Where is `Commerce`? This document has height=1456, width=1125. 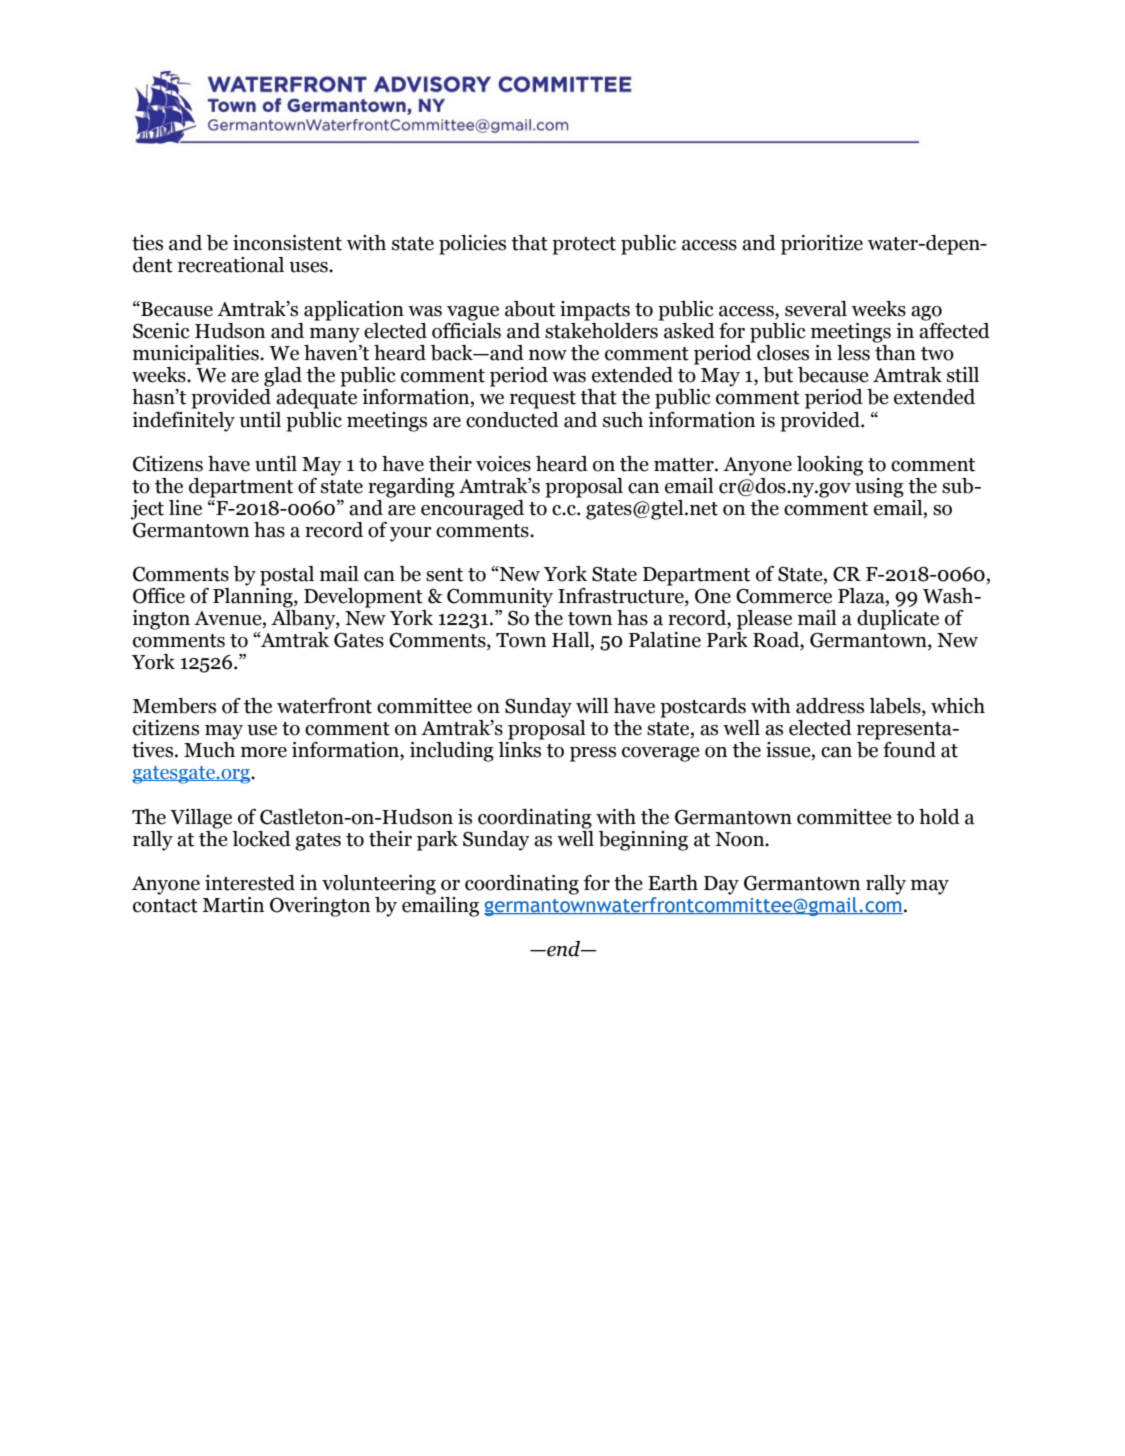 Commerce is located at coordinates (784, 596).
